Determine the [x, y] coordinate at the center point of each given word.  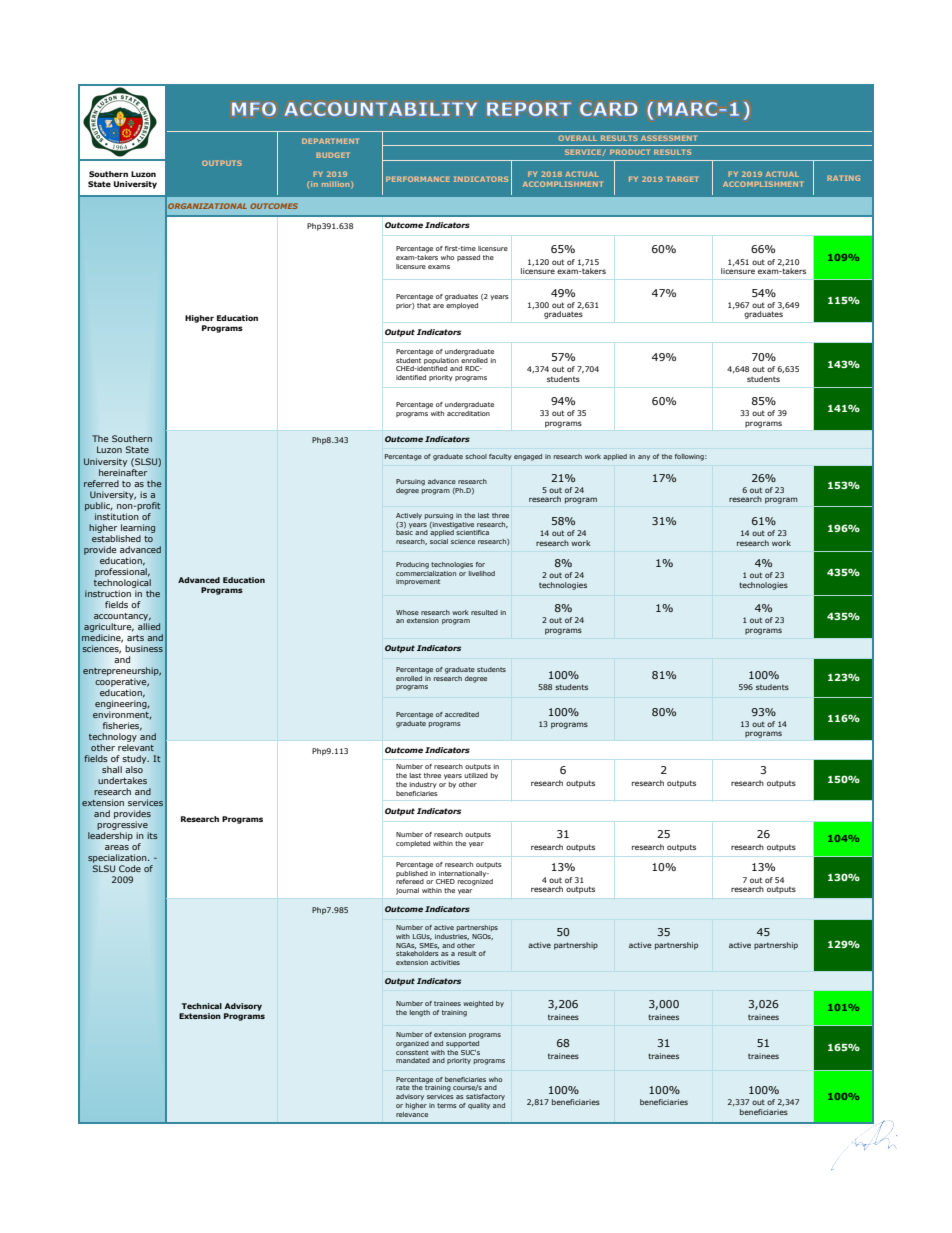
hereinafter [123, 471]
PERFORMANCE [418, 179]
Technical [202, 1006]
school [476, 456]
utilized [476, 775]
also [134, 769]
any [644, 457]
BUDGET [333, 155]
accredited [462, 714]
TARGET [682, 179]
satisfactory [485, 1097]
